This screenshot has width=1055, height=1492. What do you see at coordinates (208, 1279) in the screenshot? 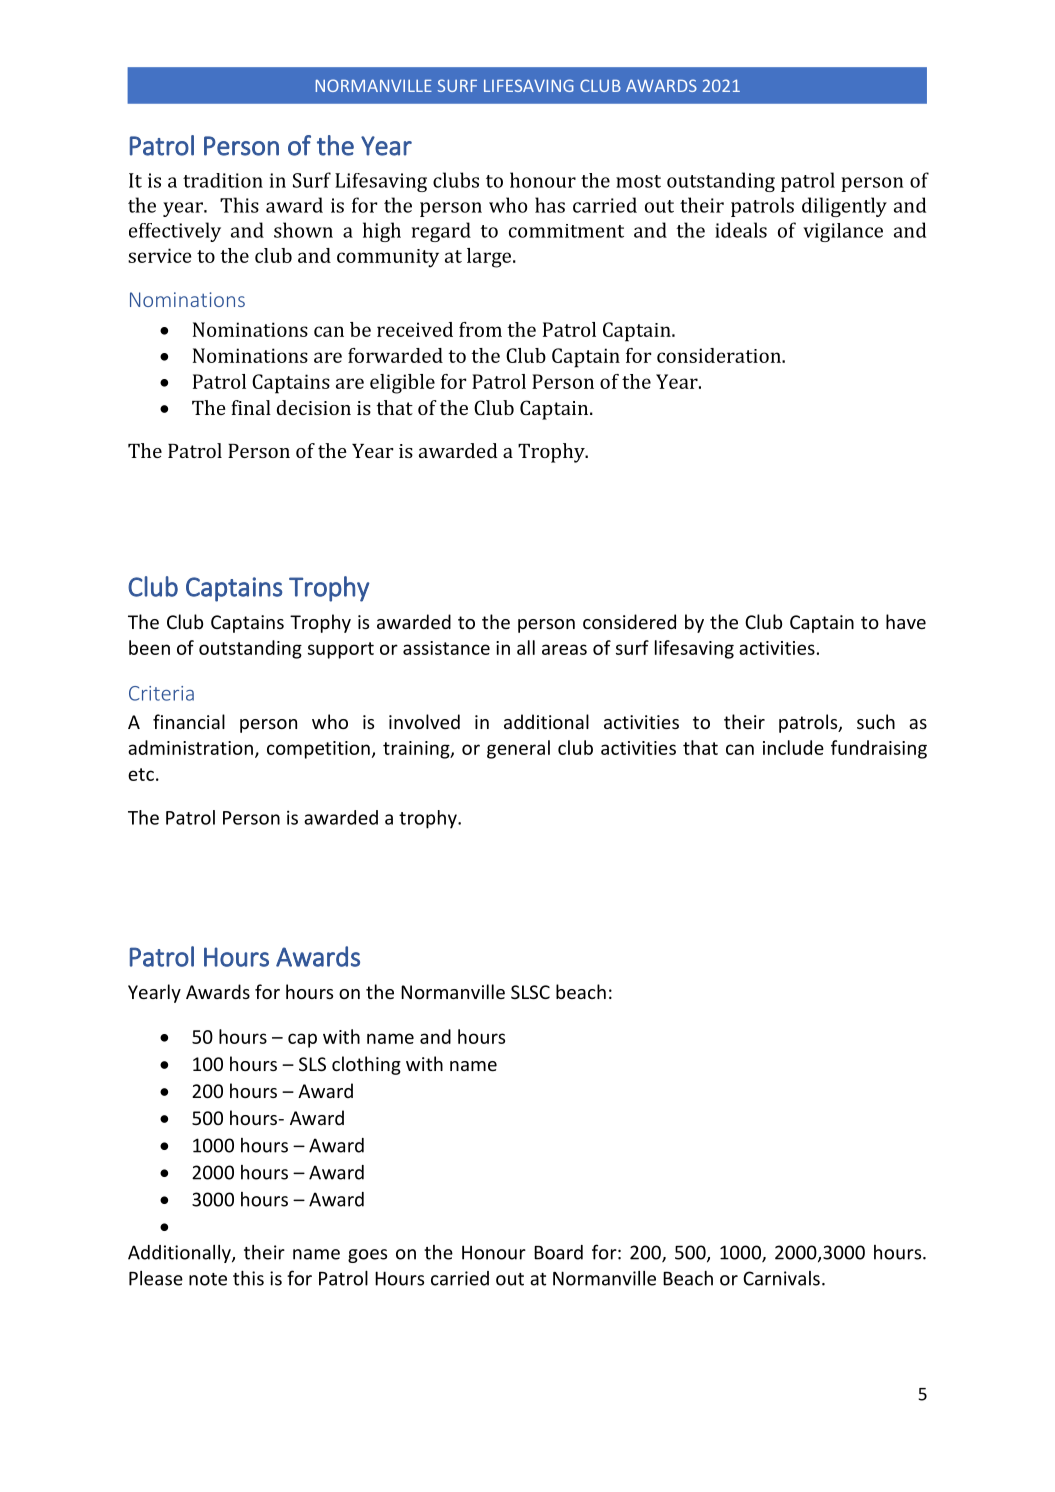
I see `note` at bounding box center [208, 1279].
